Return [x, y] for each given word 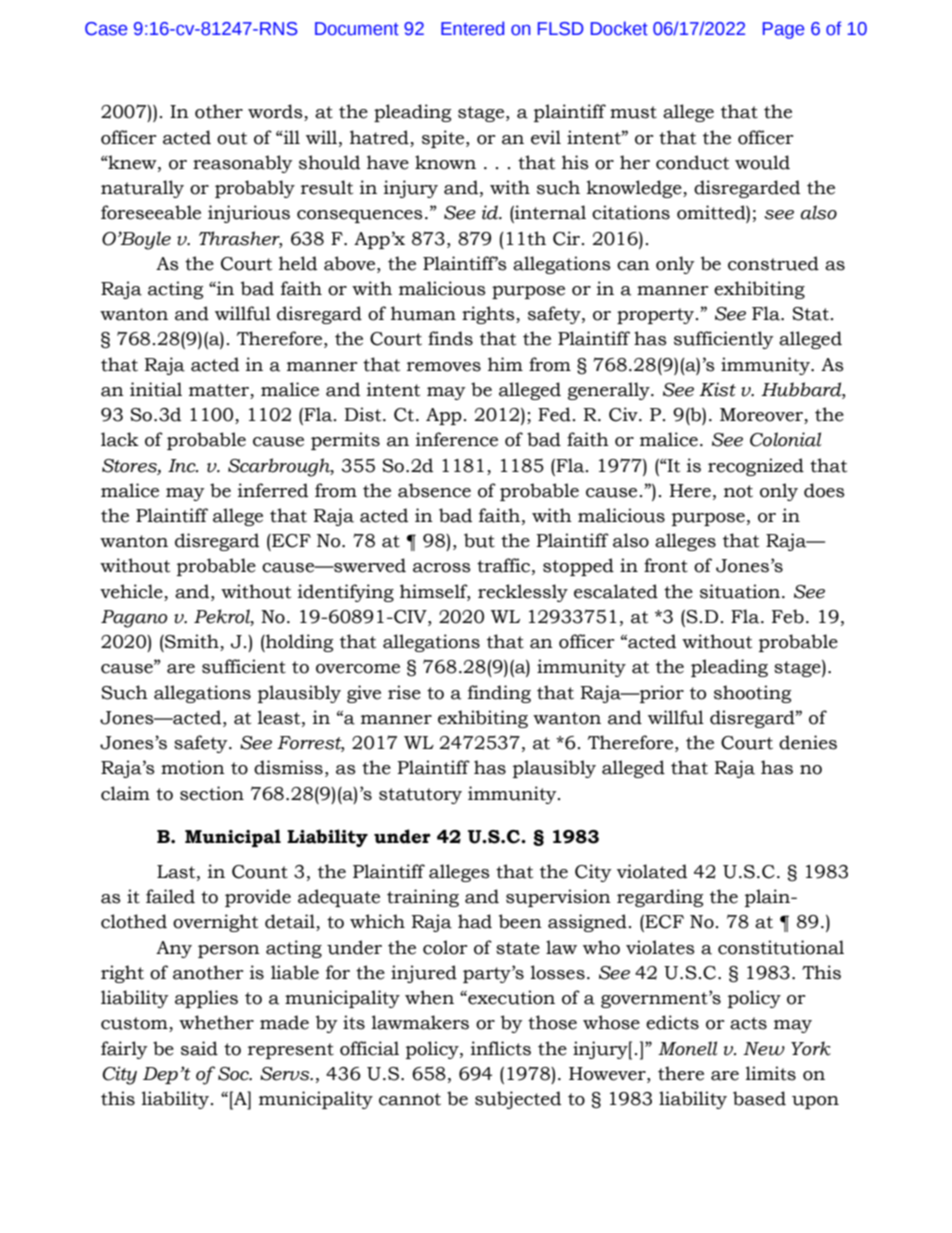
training [423, 898]
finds [450, 338]
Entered [472, 28]
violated [652, 871]
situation [741, 591]
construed [773, 263]
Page [783, 30]
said [199, 1048]
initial [156, 389]
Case [106, 29]
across [442, 568]
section [212, 793]
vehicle [131, 591]
